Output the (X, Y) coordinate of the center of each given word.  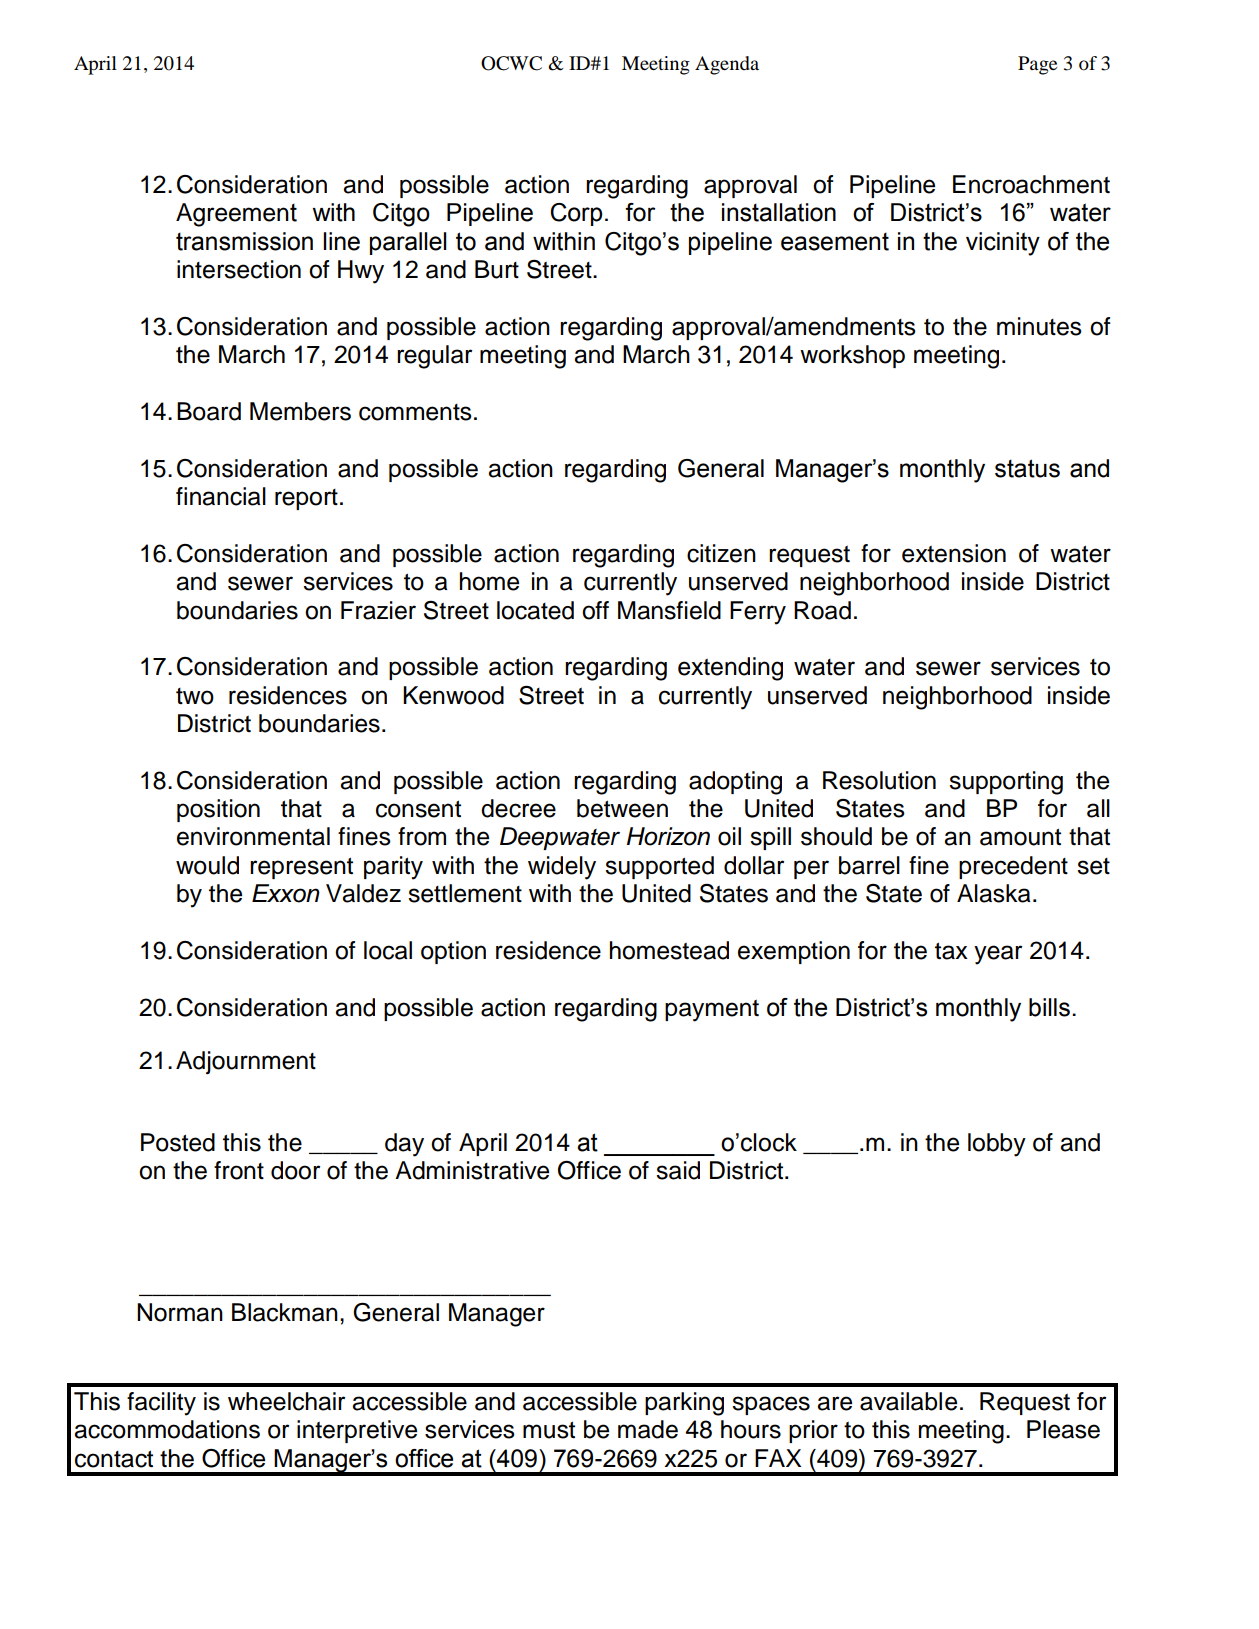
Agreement (236, 215)
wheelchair (286, 1401)
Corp (576, 214)
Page (1037, 65)
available (908, 1401)
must (549, 1430)
